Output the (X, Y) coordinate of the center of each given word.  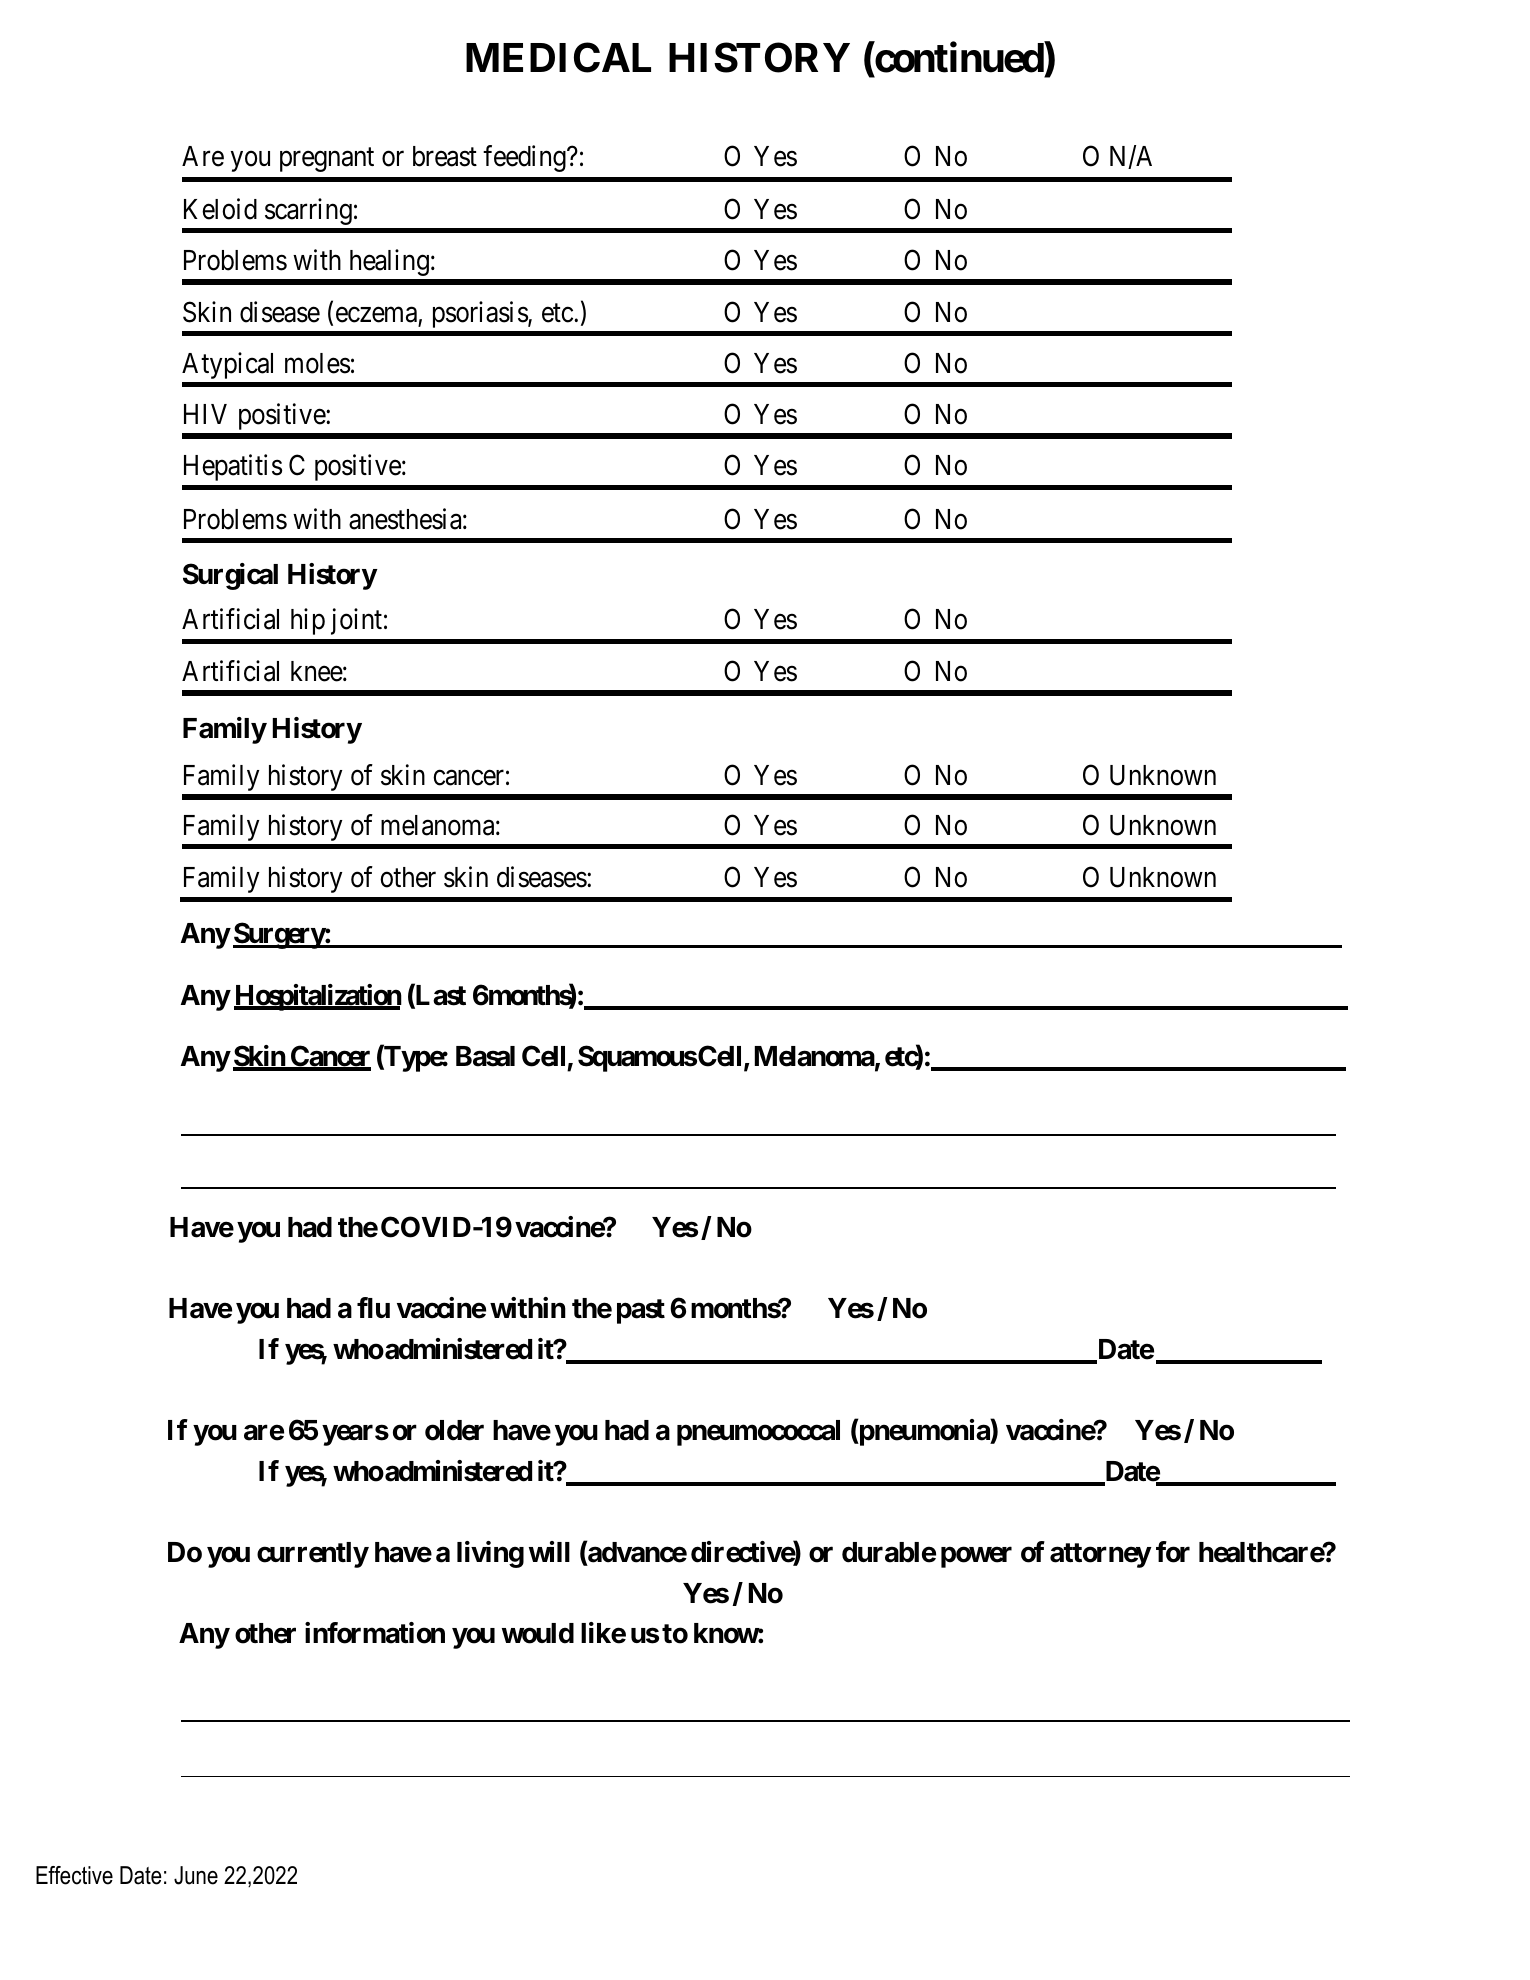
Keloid (220, 209)
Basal (485, 1056)
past (641, 1311)
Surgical (230, 576)
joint (356, 621)
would (538, 1633)
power (976, 1557)
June (196, 1875)
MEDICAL (558, 58)
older (454, 1430)
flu (373, 1307)
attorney (1100, 1555)
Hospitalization (318, 997)
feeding (525, 158)
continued (958, 59)
